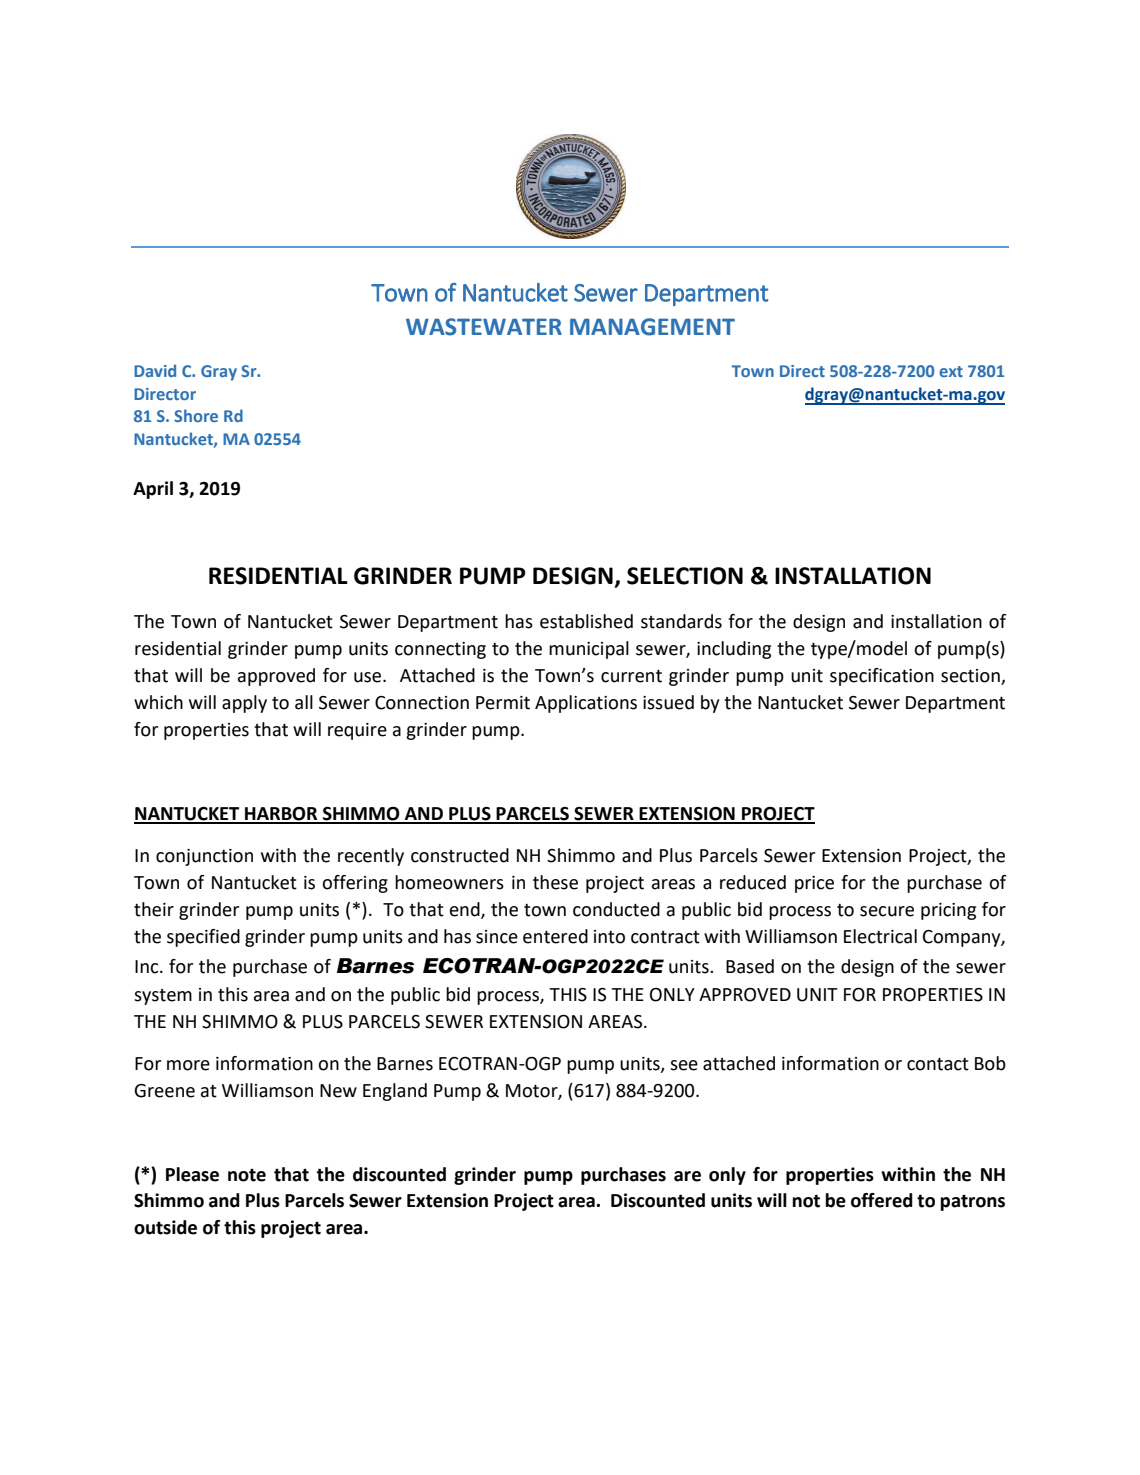 The height and width of the screenshot is (1475, 1140). Describe the element at coordinates (684, 1065) in the screenshot. I see `see` at that location.
